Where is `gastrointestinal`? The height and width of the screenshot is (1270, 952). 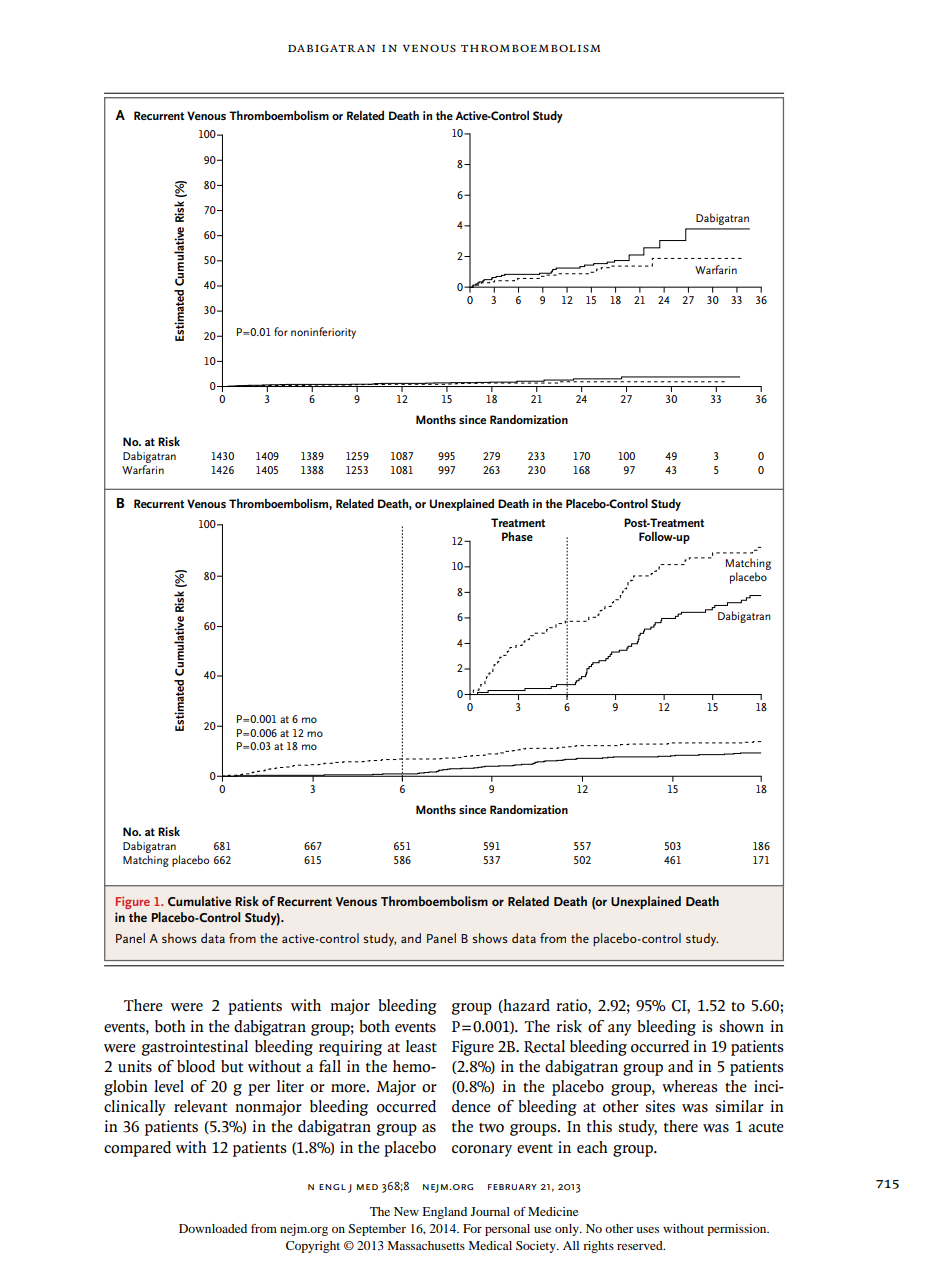
gastrointestinal is located at coordinates (194, 1048).
